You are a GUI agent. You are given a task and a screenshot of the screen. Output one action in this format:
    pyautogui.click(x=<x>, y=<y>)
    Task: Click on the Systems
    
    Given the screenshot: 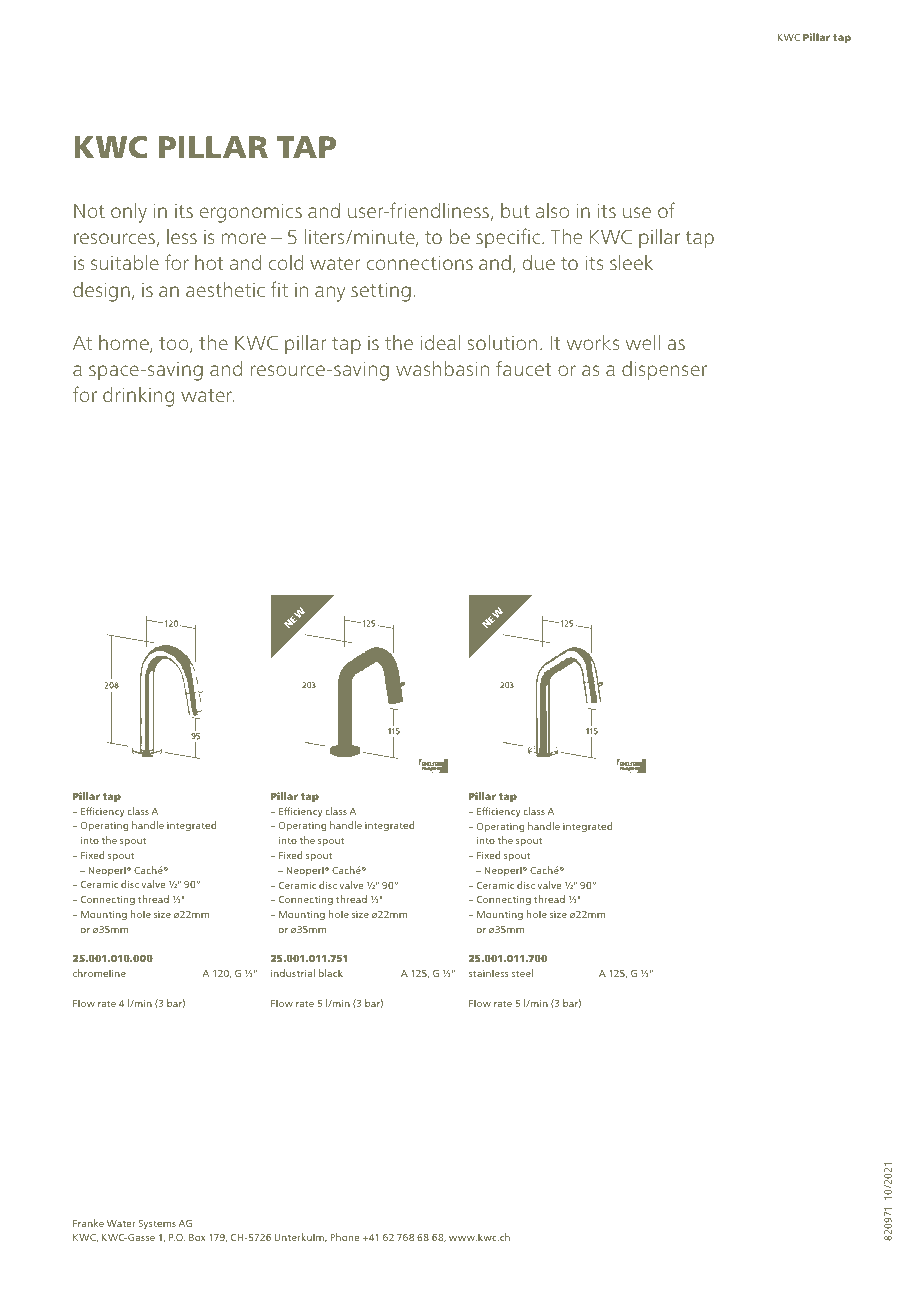 What is the action you would take?
    pyautogui.click(x=157, y=1224)
